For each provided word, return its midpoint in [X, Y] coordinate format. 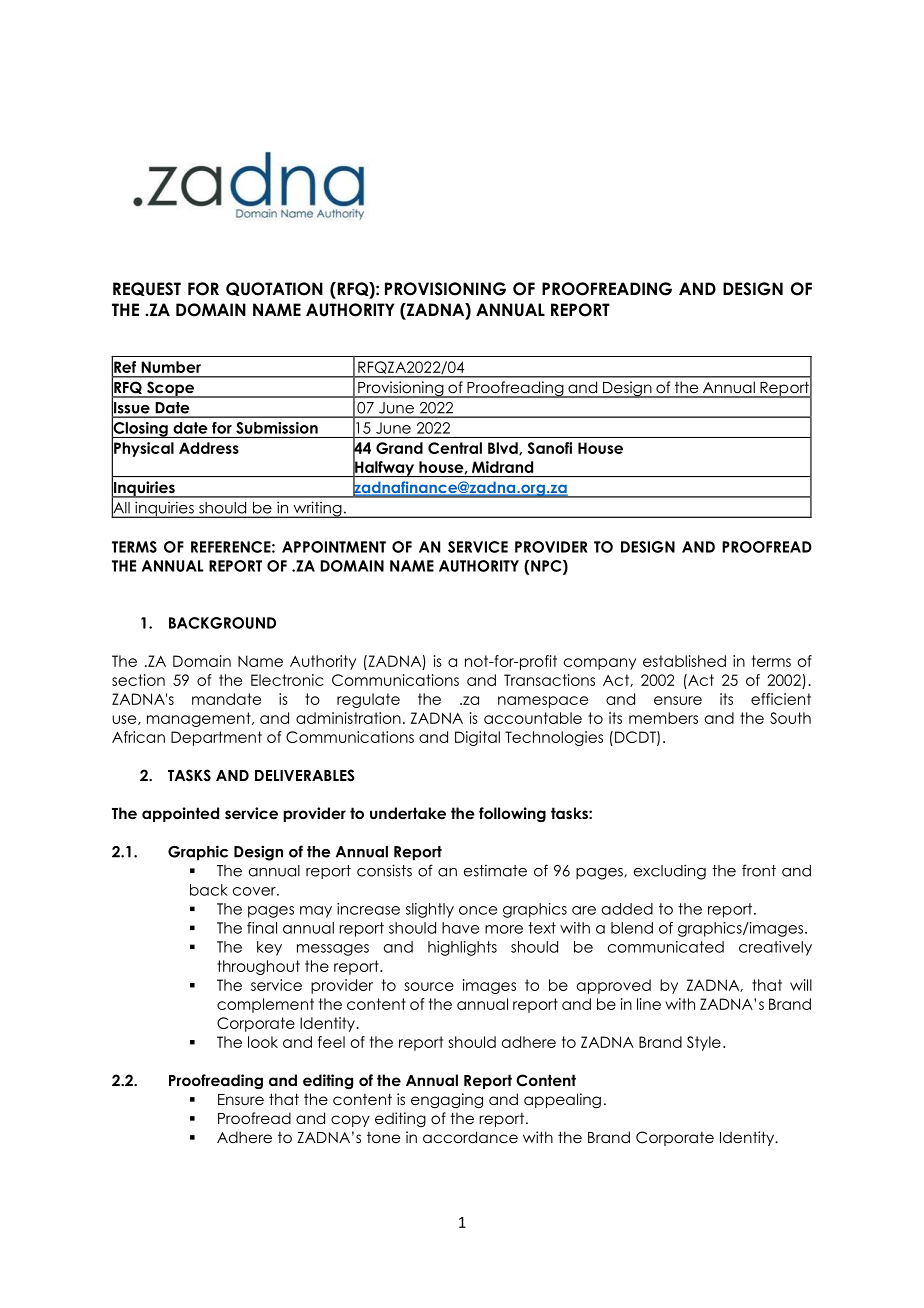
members [663, 718]
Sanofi [550, 448]
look [263, 1042]
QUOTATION [274, 289]
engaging [447, 1100]
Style [704, 1043]
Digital [477, 738]
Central [455, 448]
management [200, 719]
